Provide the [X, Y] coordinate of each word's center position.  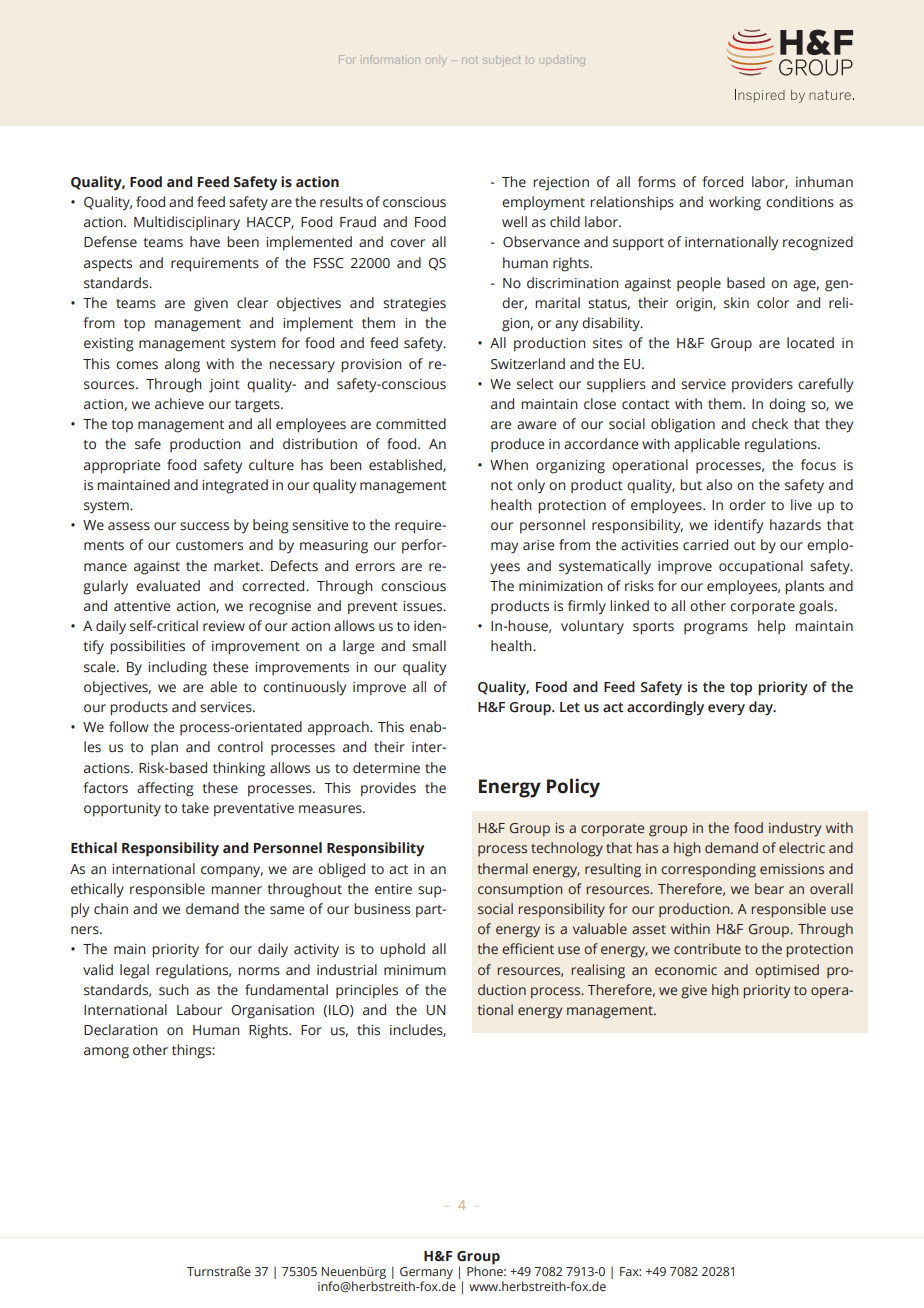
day [762, 708]
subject [502, 60]
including [177, 668]
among [106, 1053]
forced [722, 182]
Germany [426, 1274]
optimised [787, 971]
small [429, 645]
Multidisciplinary [187, 223]
